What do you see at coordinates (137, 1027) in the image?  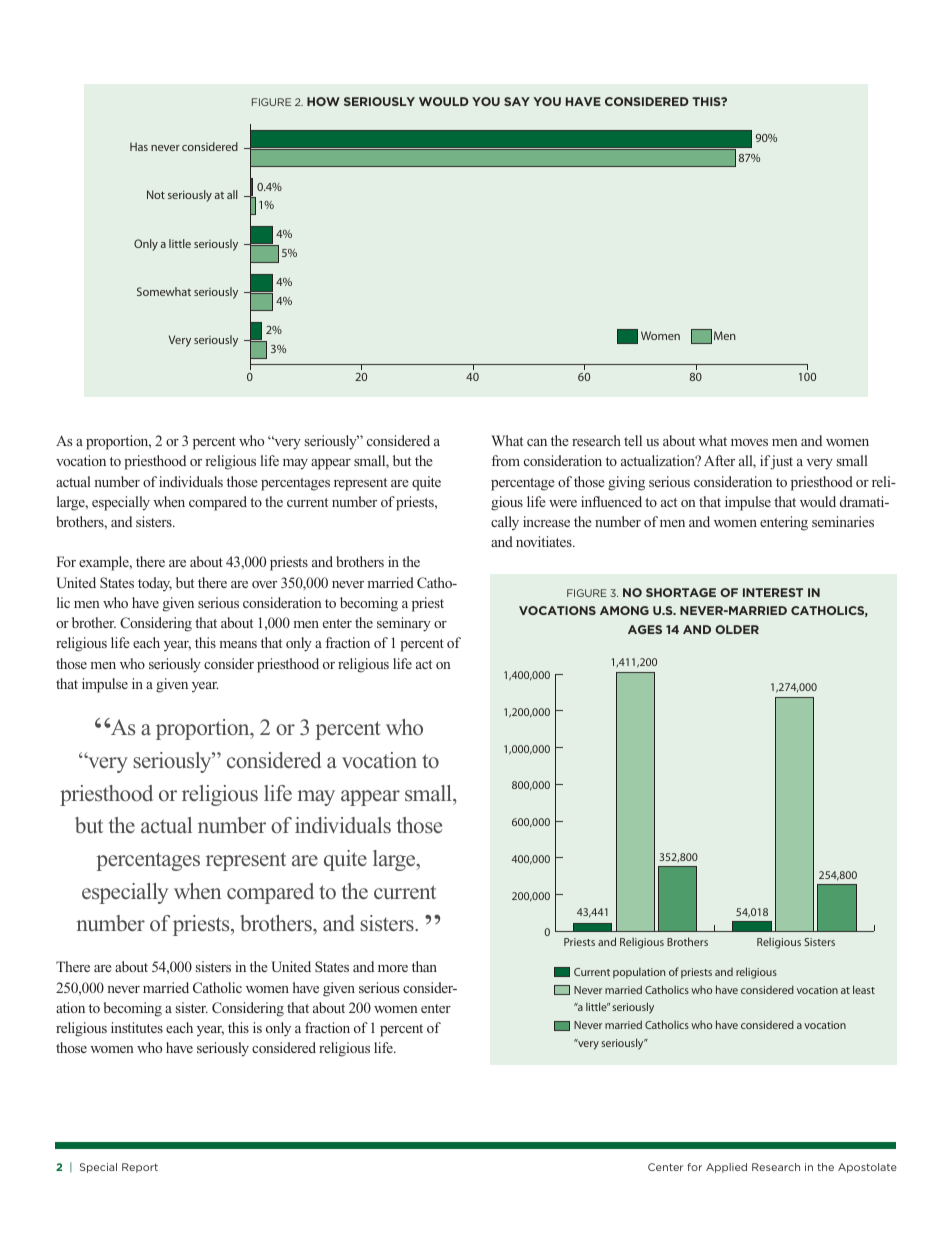 I see `institutes` at bounding box center [137, 1027].
